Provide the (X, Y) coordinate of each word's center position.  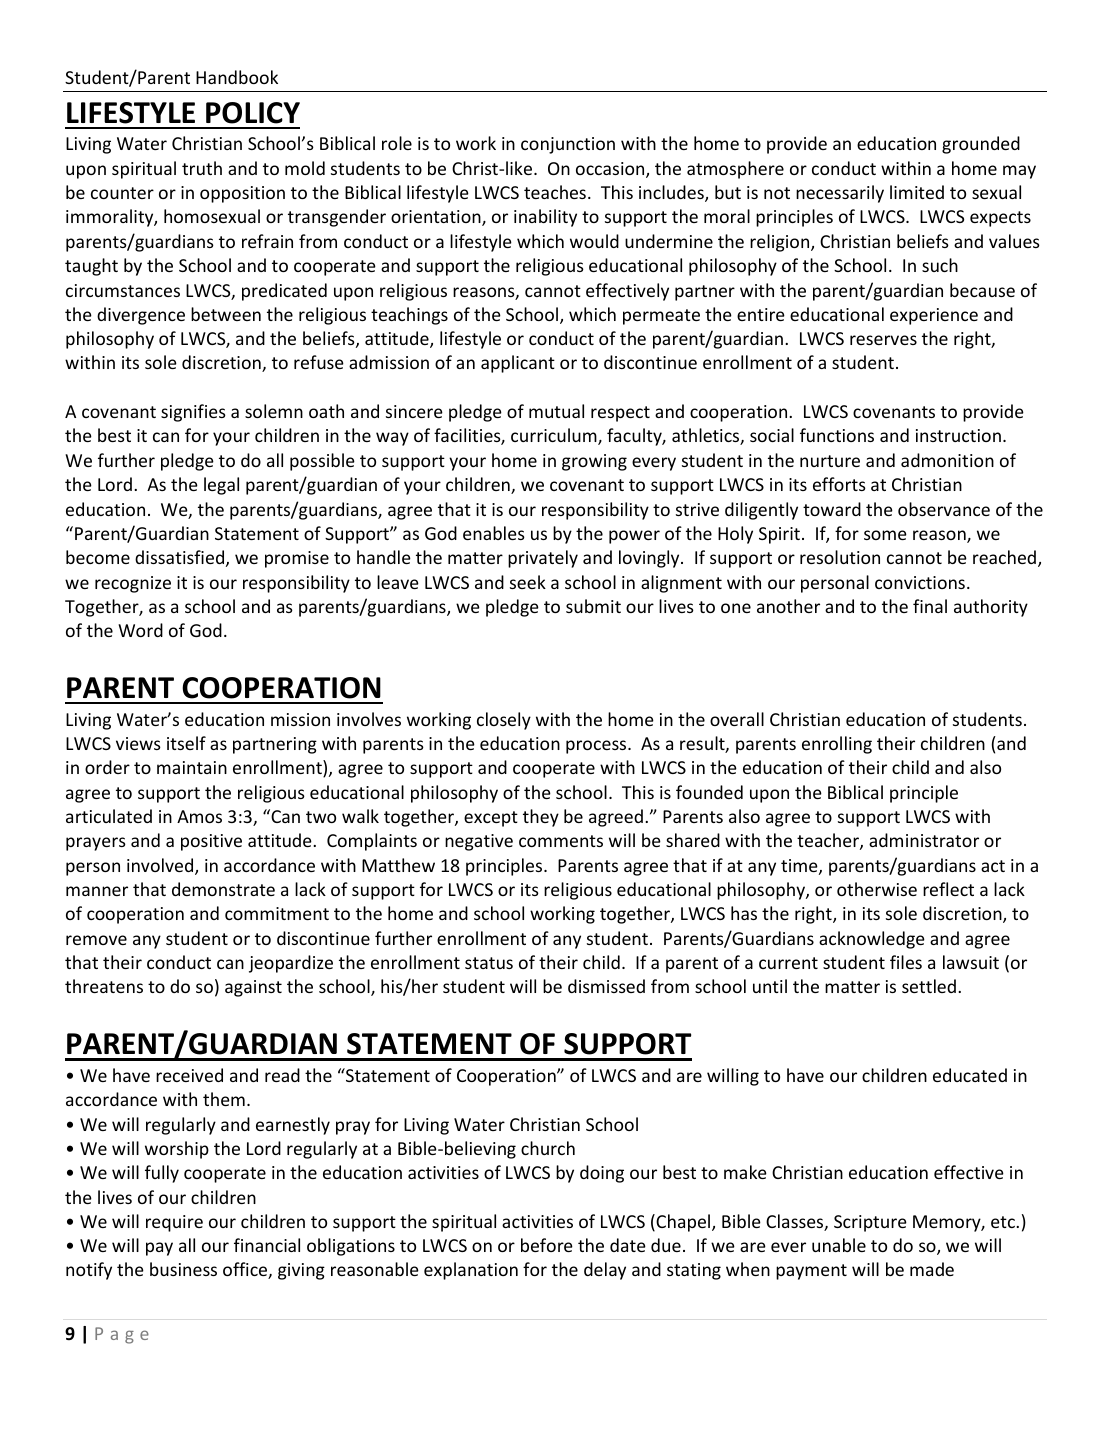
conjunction (568, 145)
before (547, 1245)
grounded (981, 145)
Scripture (870, 1223)
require (174, 1223)
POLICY (253, 113)
